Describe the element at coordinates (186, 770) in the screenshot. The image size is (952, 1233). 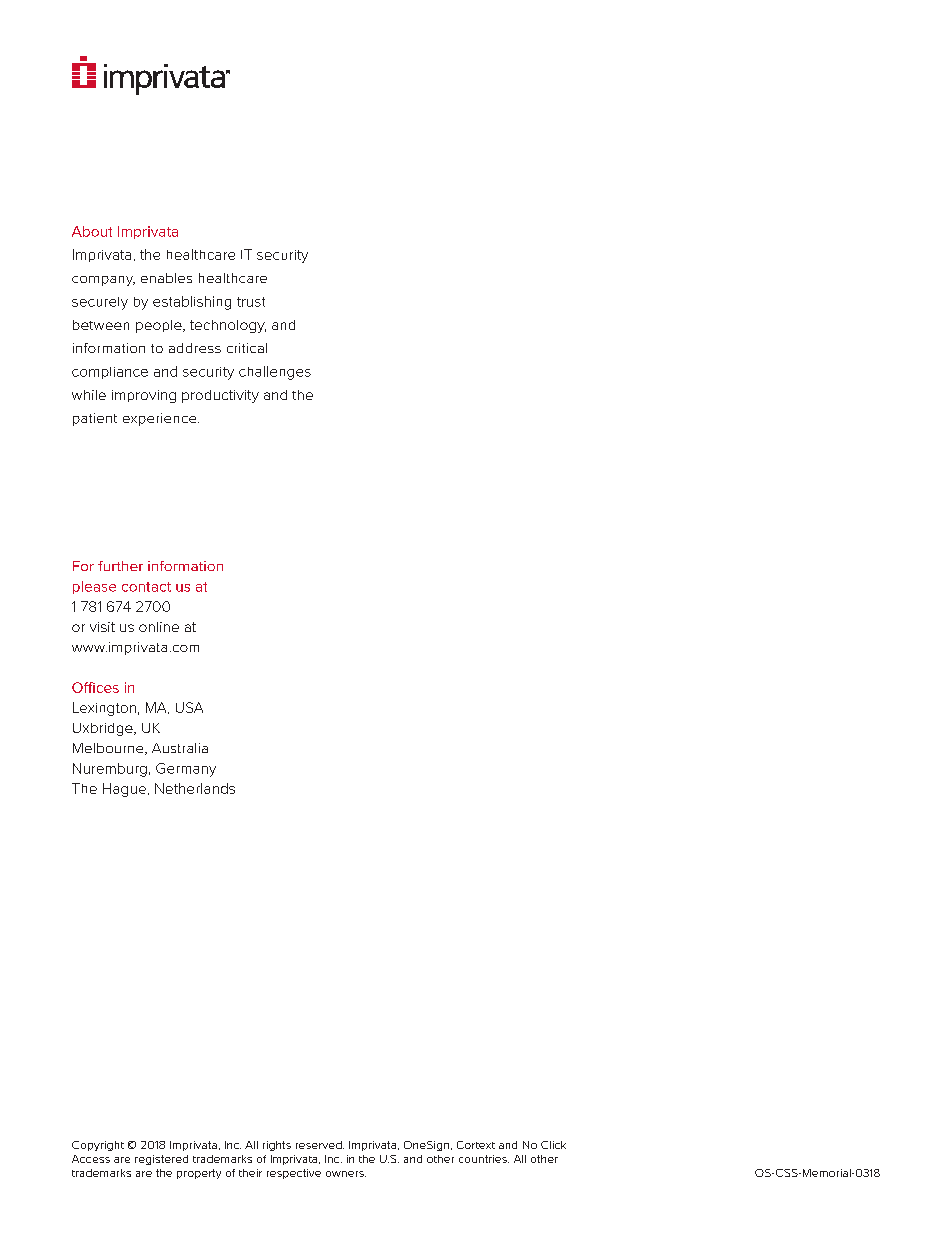
I see `Germany` at that location.
